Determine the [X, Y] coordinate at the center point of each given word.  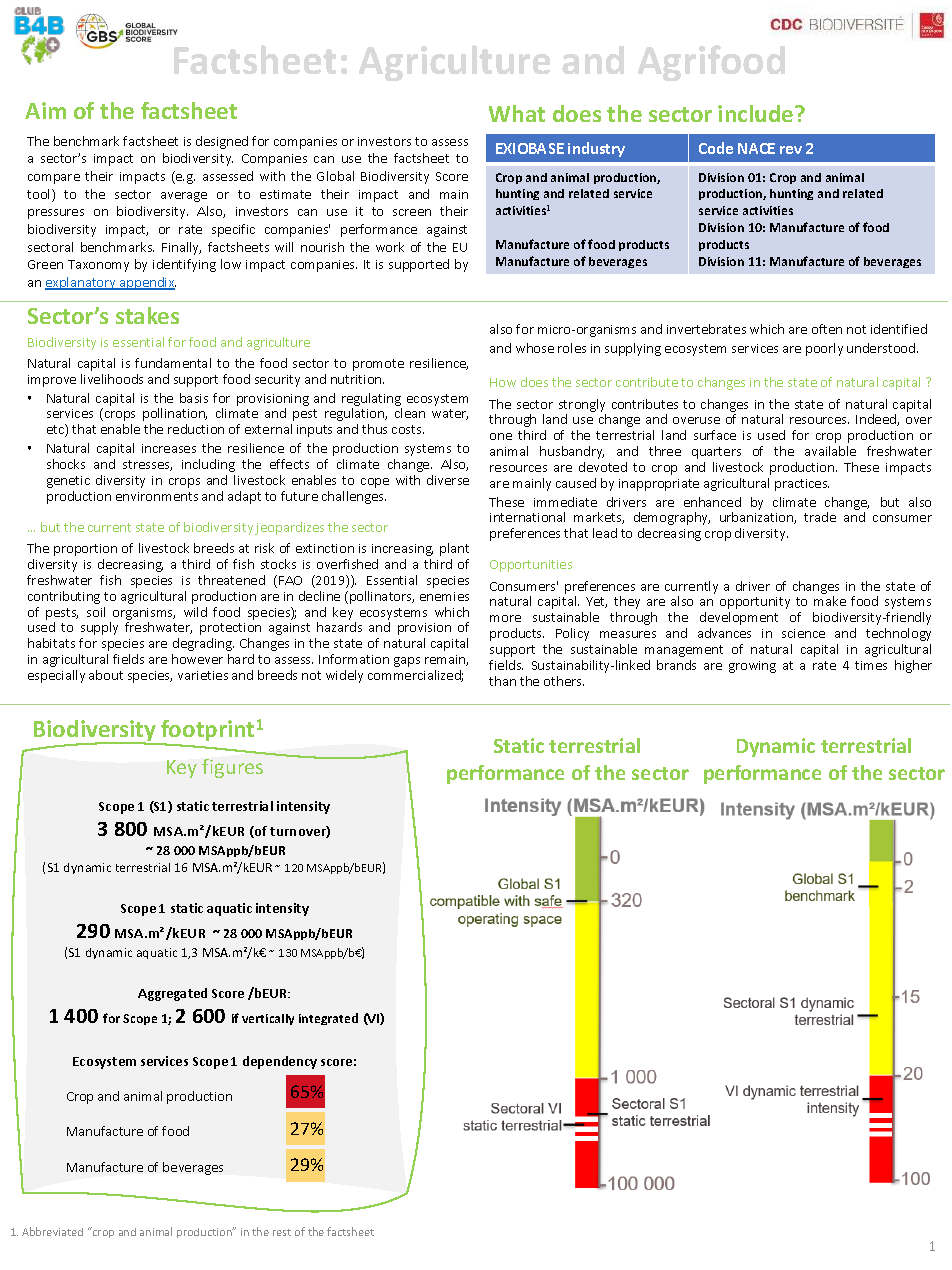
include [757, 113]
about [106, 675]
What [517, 113]
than [502, 681]
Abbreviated [52, 1231]
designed [222, 142]
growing [752, 667]
